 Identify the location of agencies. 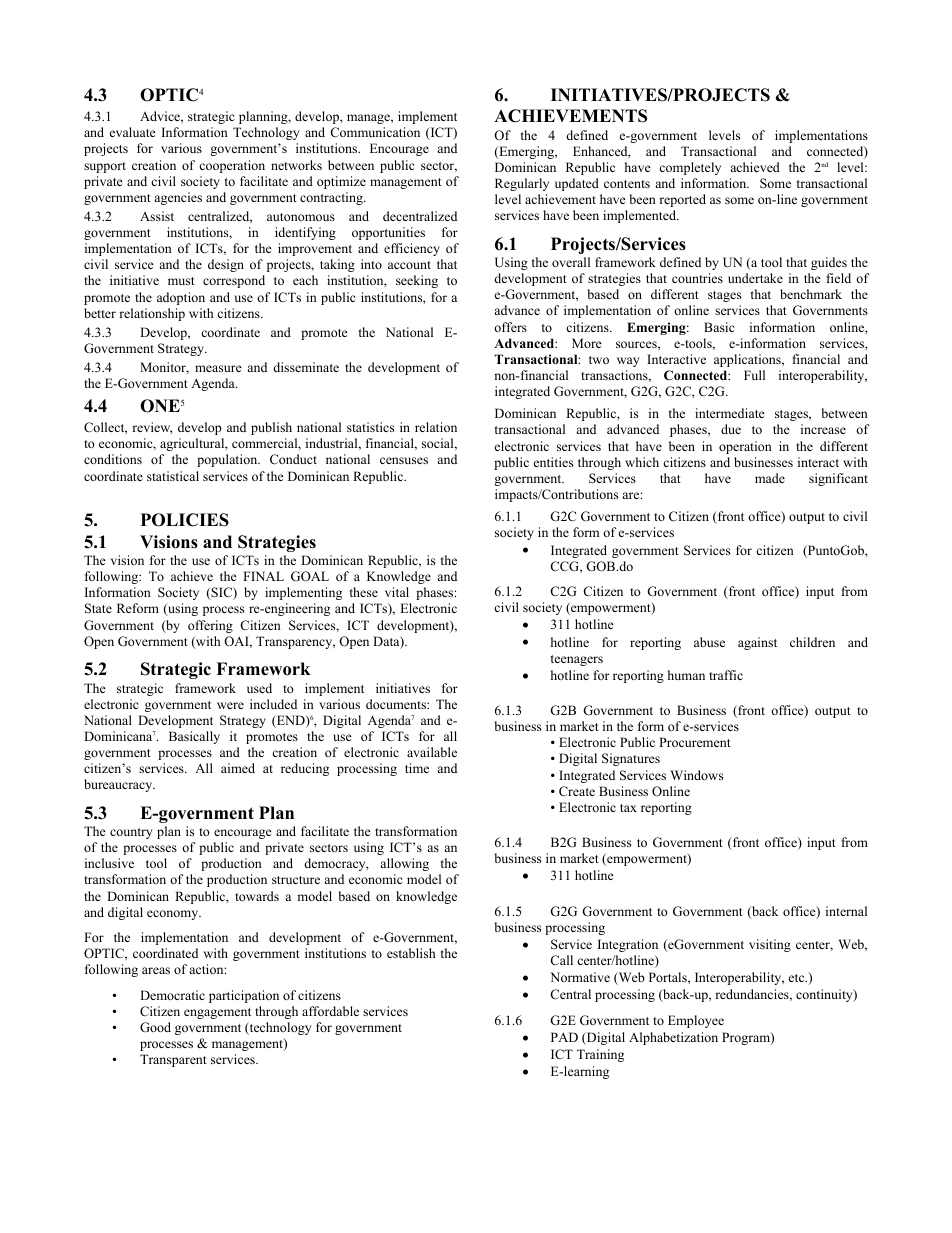
(178, 198).
